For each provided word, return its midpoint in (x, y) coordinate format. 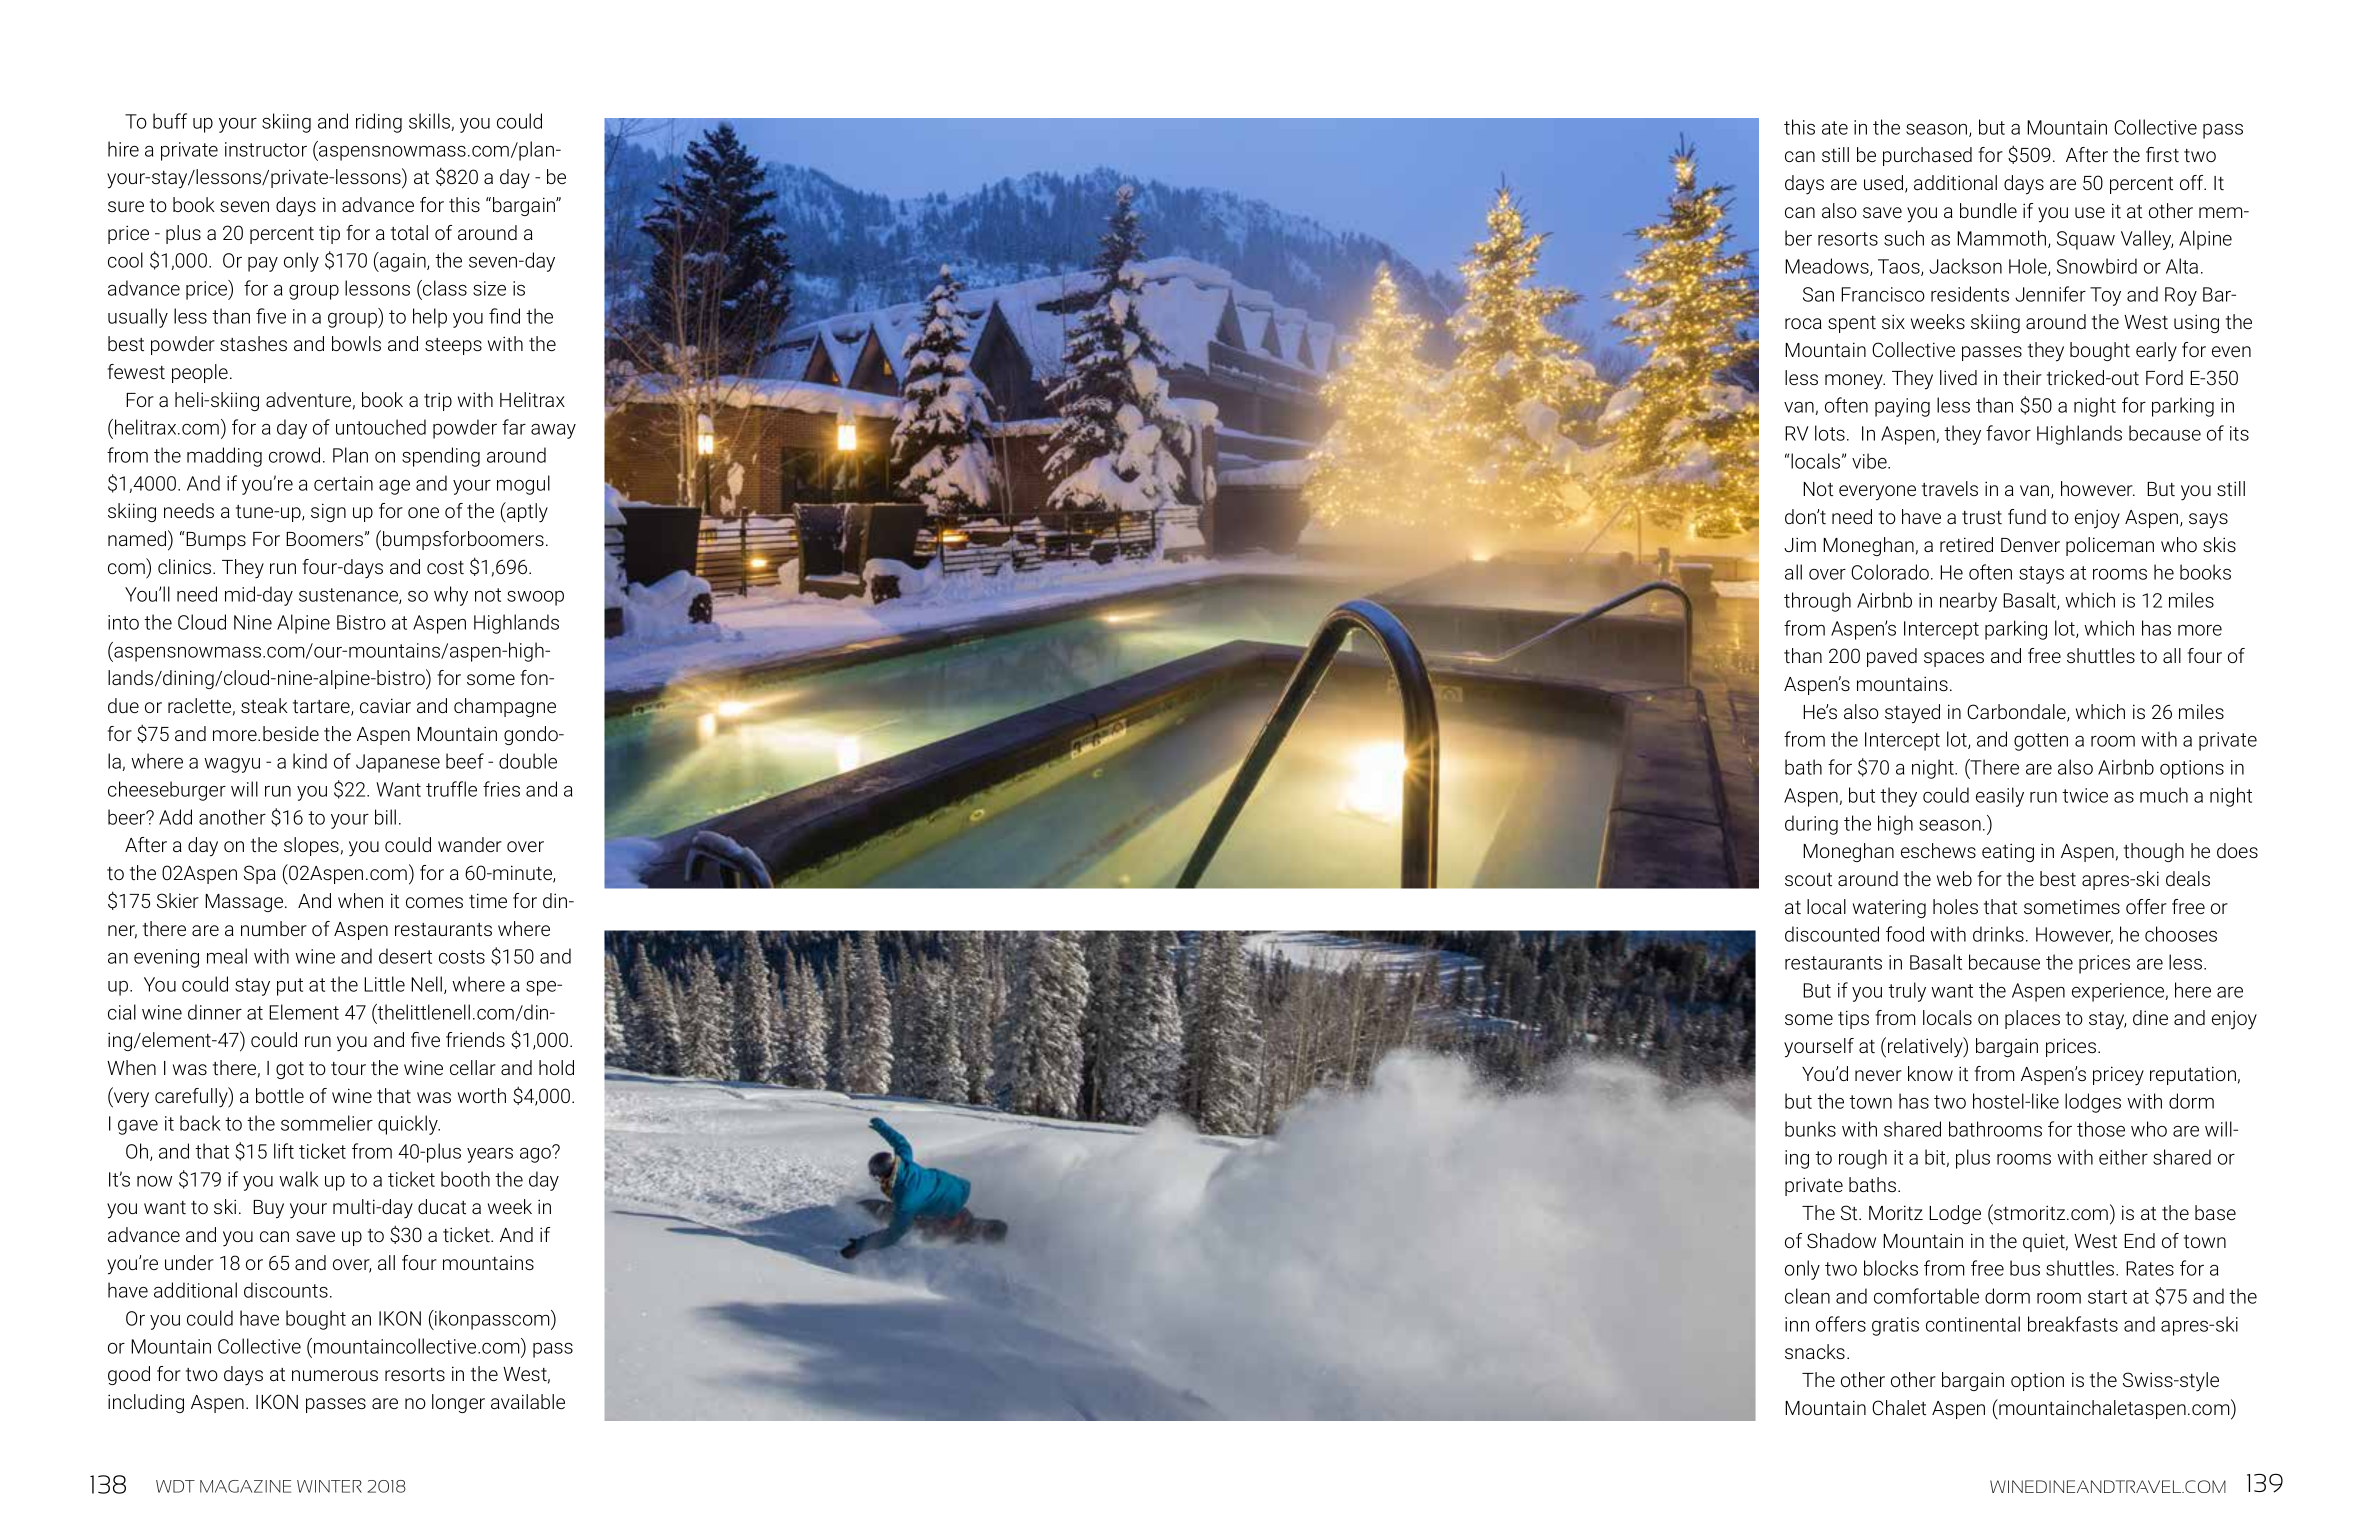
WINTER (329, 1486)
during (1811, 825)
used (1885, 184)
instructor (266, 149)
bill (385, 817)
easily (2000, 797)
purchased (1927, 156)
